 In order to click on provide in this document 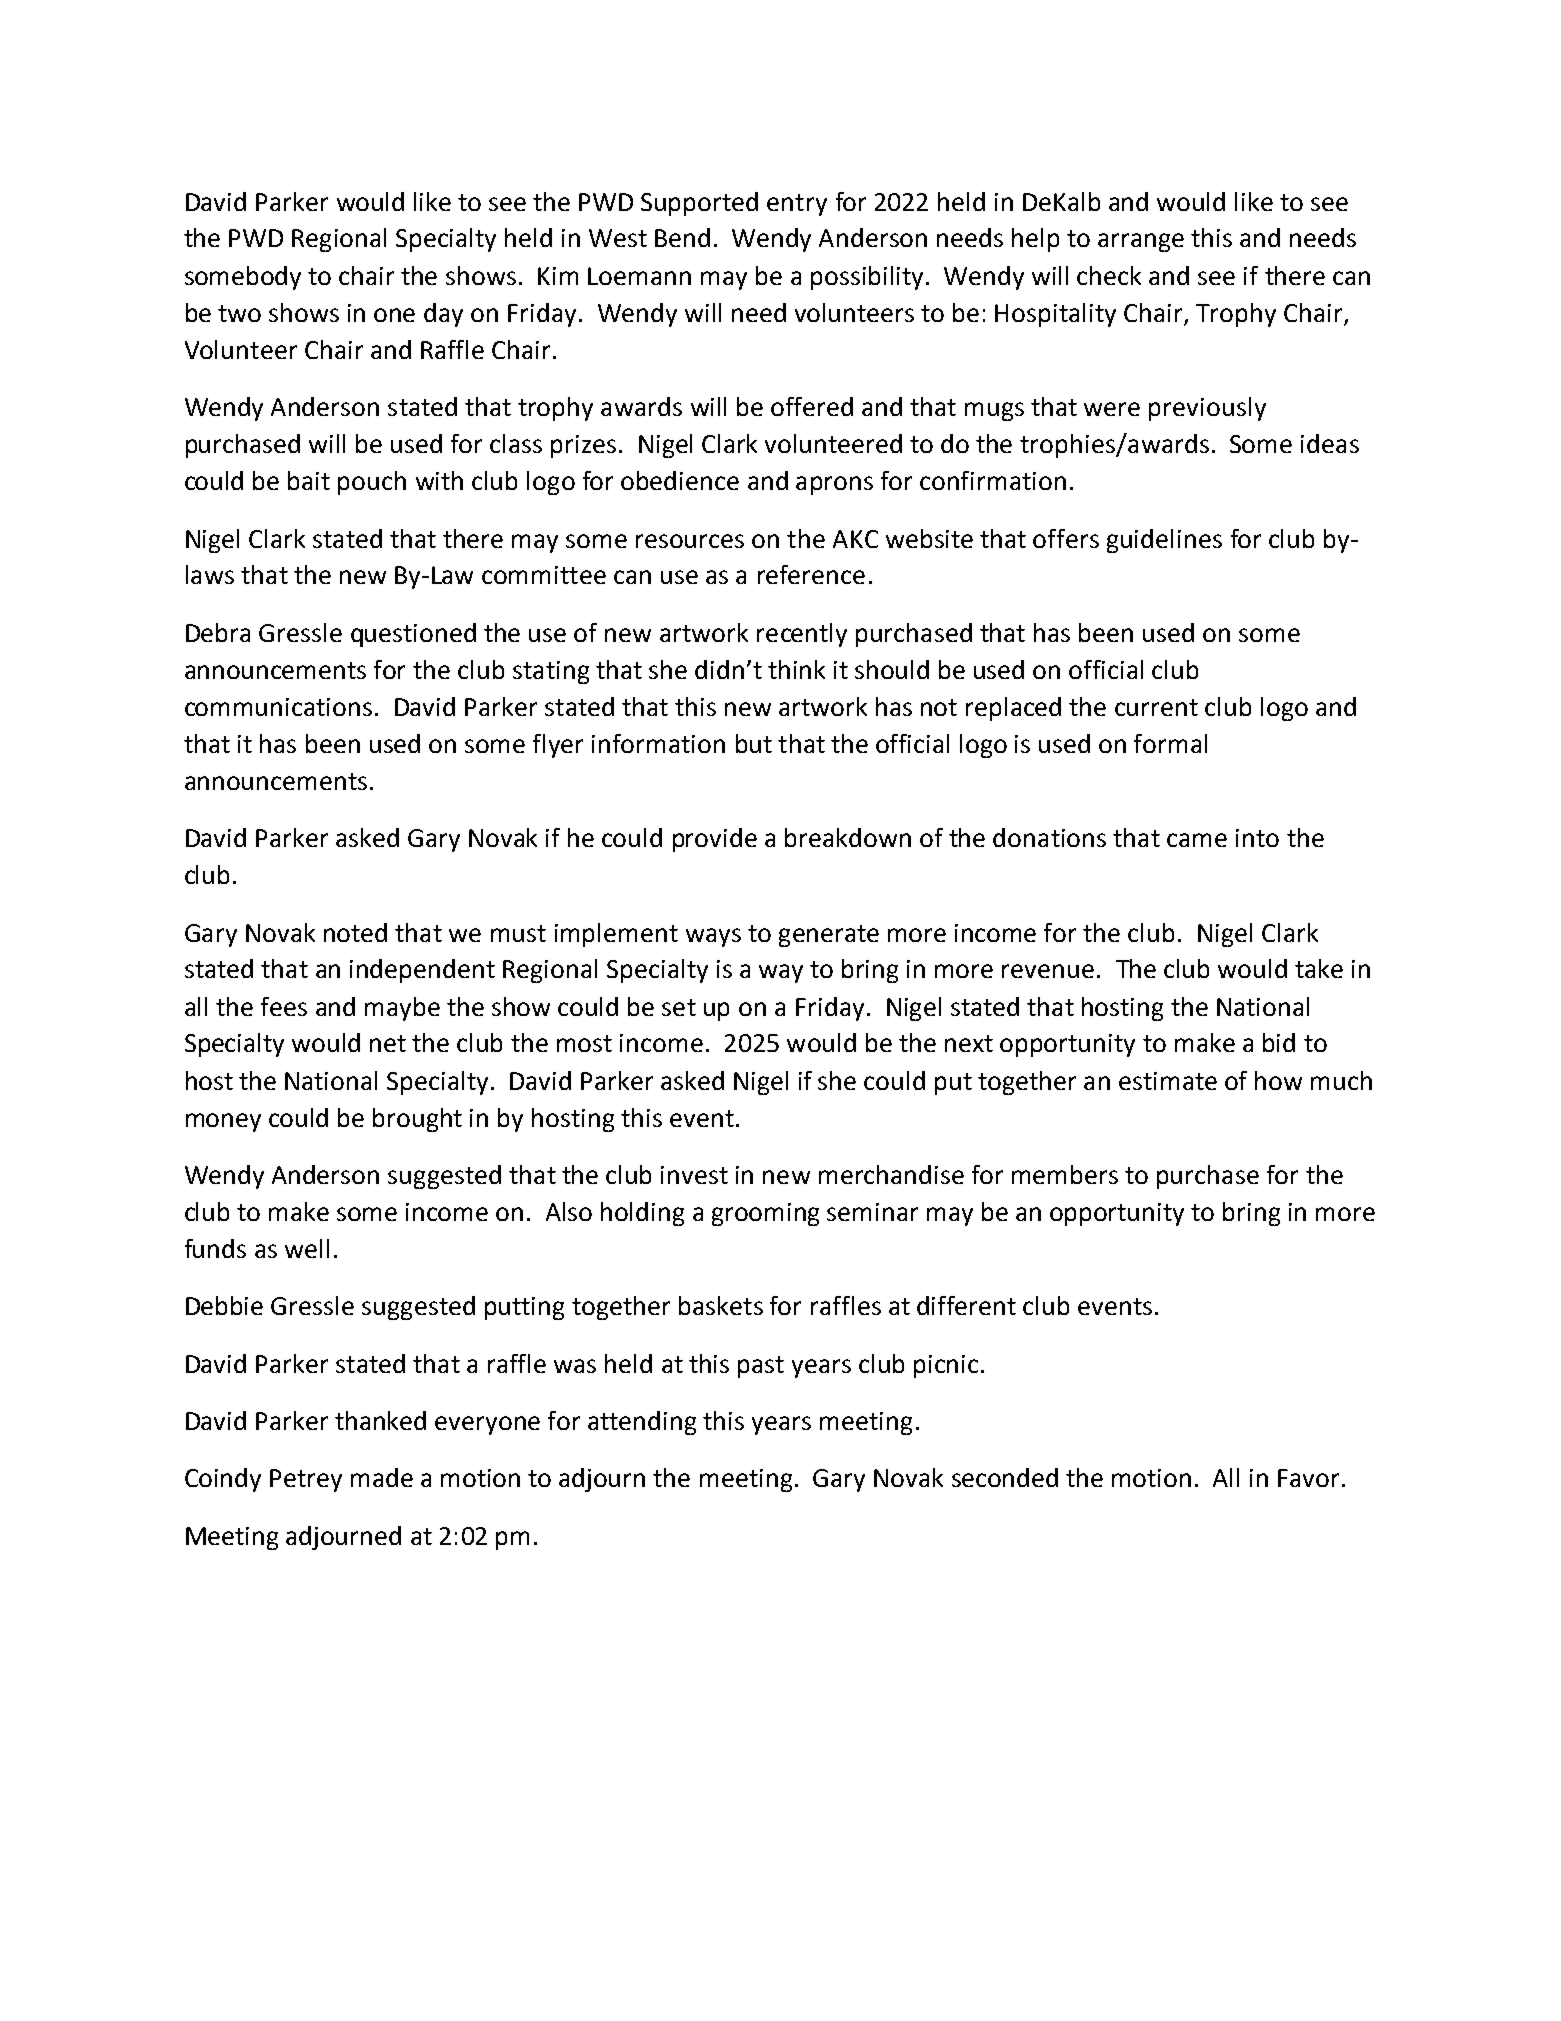, I will do `click(715, 840)`.
